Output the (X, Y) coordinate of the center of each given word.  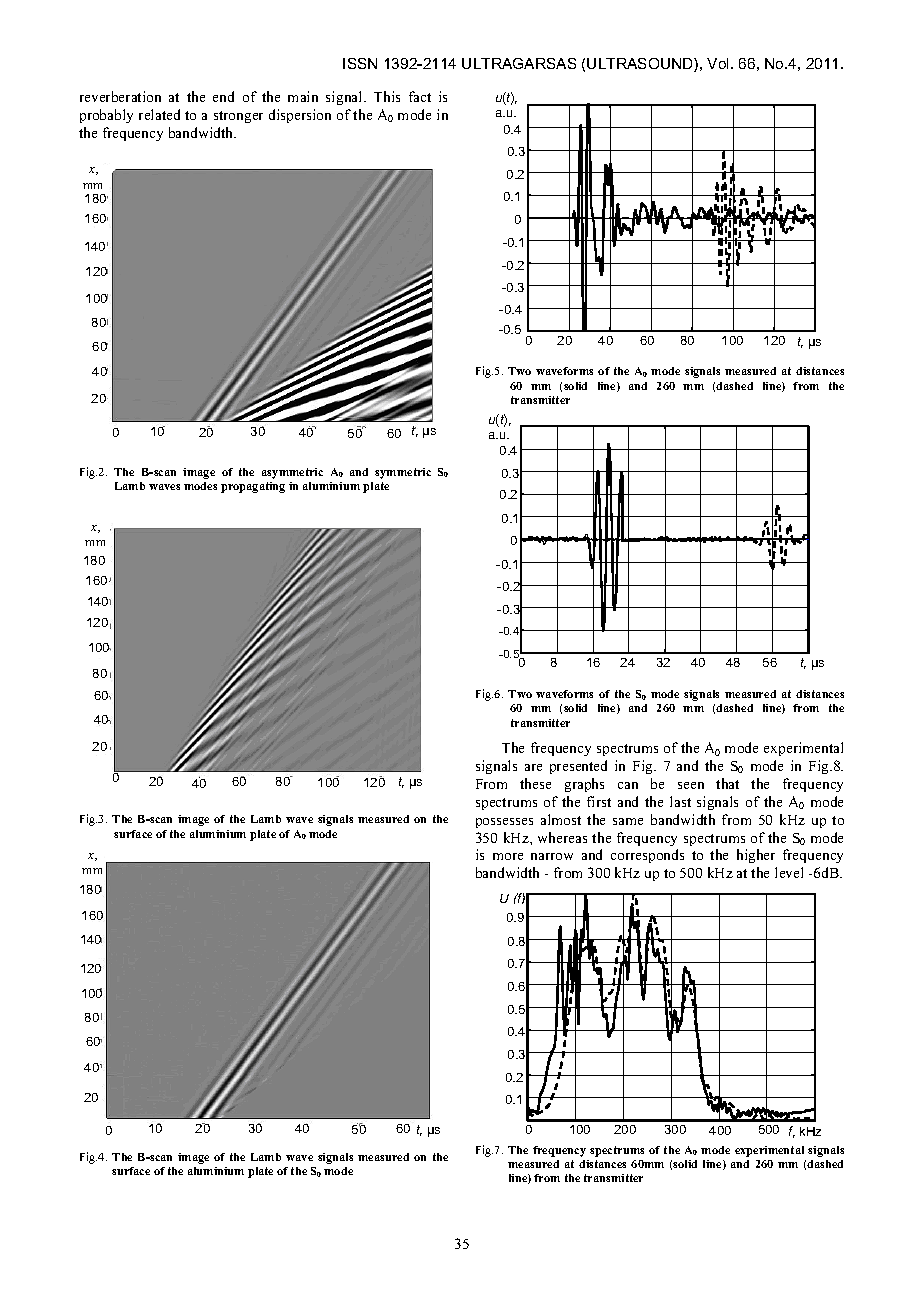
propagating (253, 487)
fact (420, 96)
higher (756, 856)
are (533, 767)
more (508, 856)
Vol (719, 63)
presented (578, 767)
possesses (504, 823)
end (223, 96)
